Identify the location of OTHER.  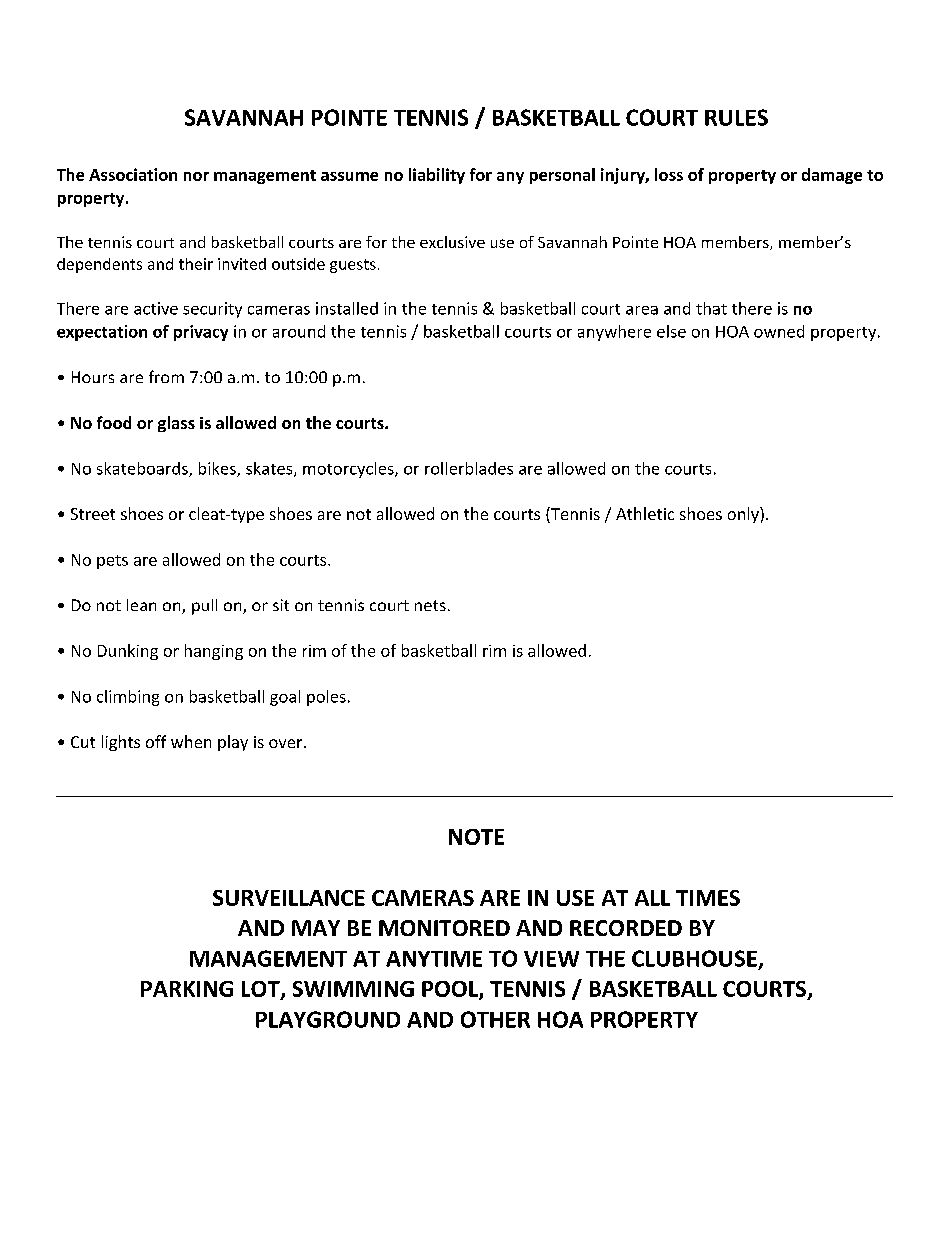
(495, 1019).
